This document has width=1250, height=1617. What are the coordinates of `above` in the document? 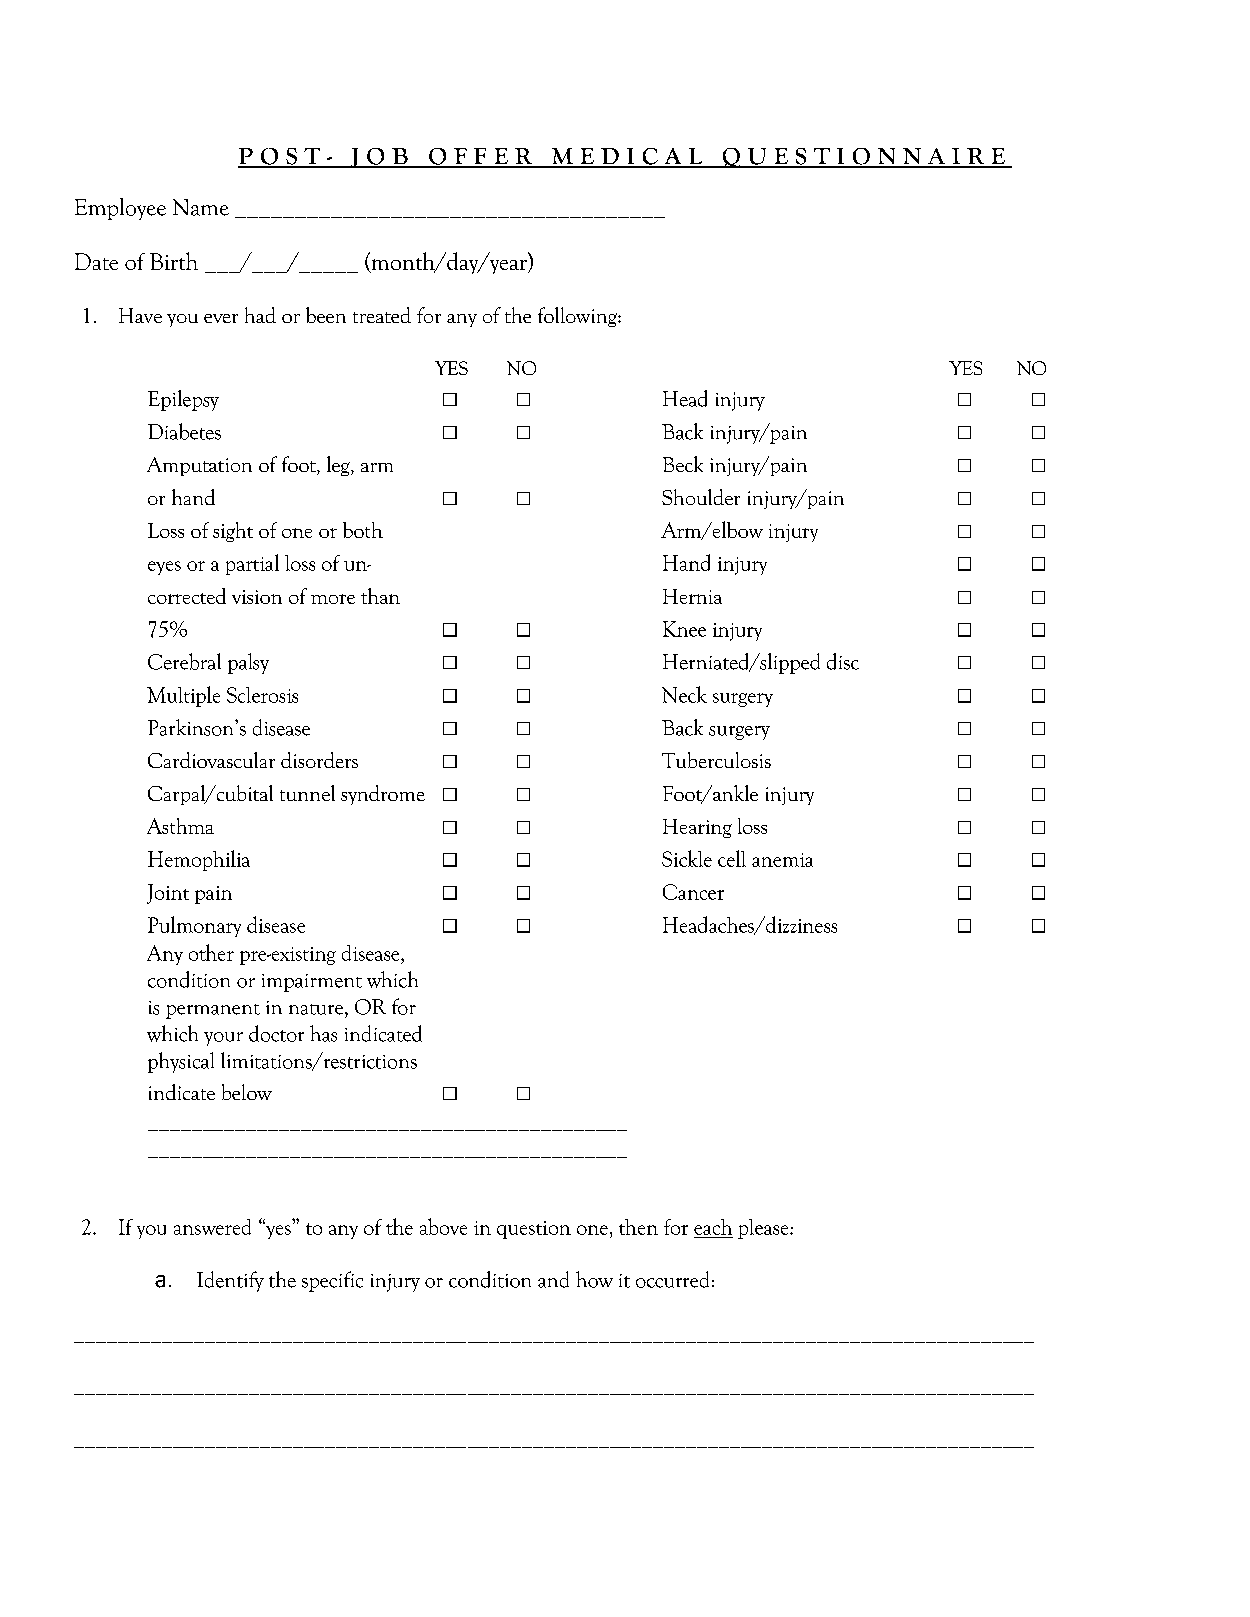 It's located at (443, 1226).
